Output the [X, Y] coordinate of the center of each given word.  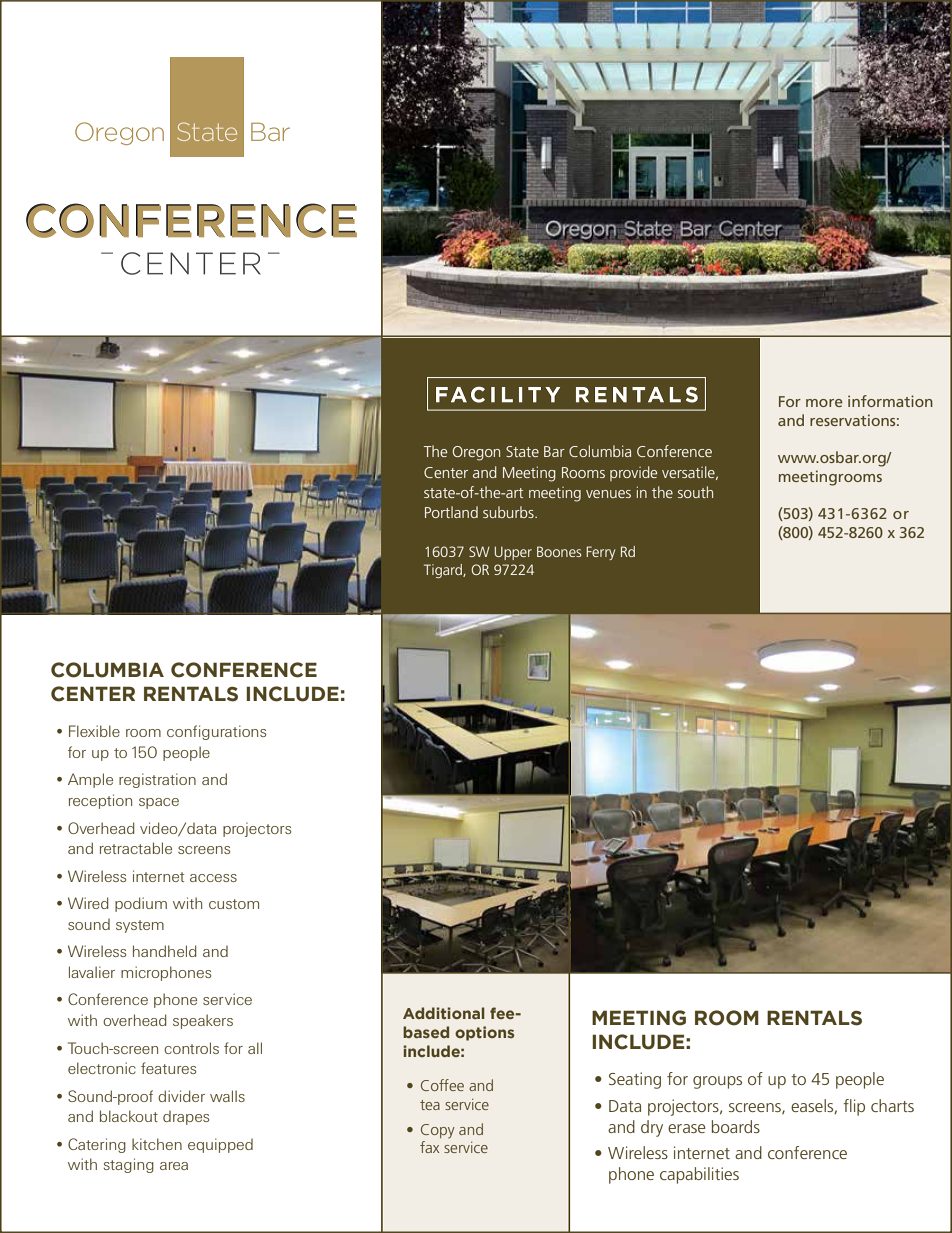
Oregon [476, 453]
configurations [216, 732]
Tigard [444, 571]
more [824, 403]
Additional [444, 1013]
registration [157, 780]
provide [633, 473]
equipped [220, 1145]
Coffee [442, 1085]
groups [717, 1082]
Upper [513, 553]
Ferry [600, 553]
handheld [165, 951]
